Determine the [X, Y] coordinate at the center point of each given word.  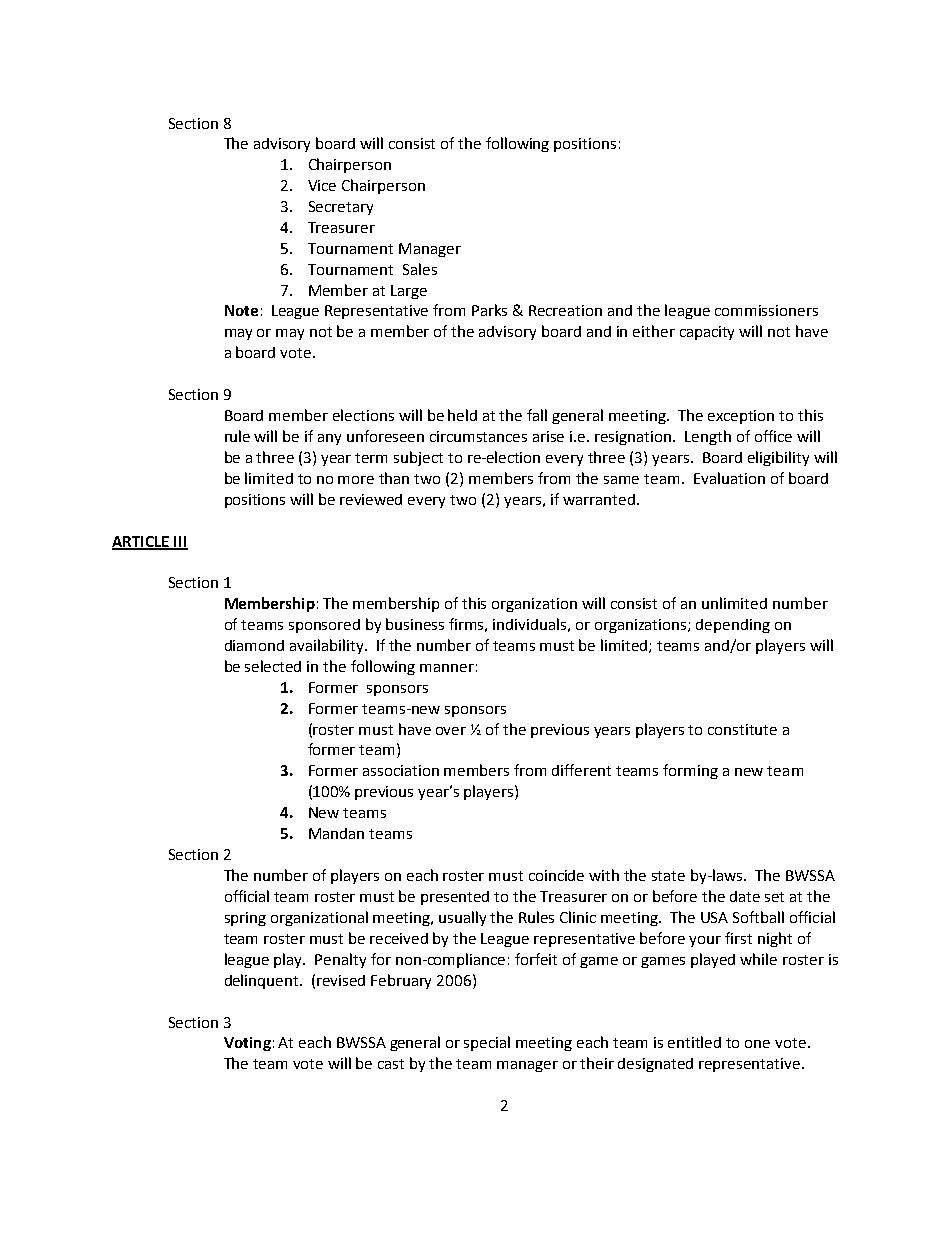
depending [733, 626]
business [415, 624]
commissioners [766, 310]
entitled [694, 1042]
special [487, 1043]
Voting [247, 1044]
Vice [322, 185]
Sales [420, 269]
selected [273, 666]
